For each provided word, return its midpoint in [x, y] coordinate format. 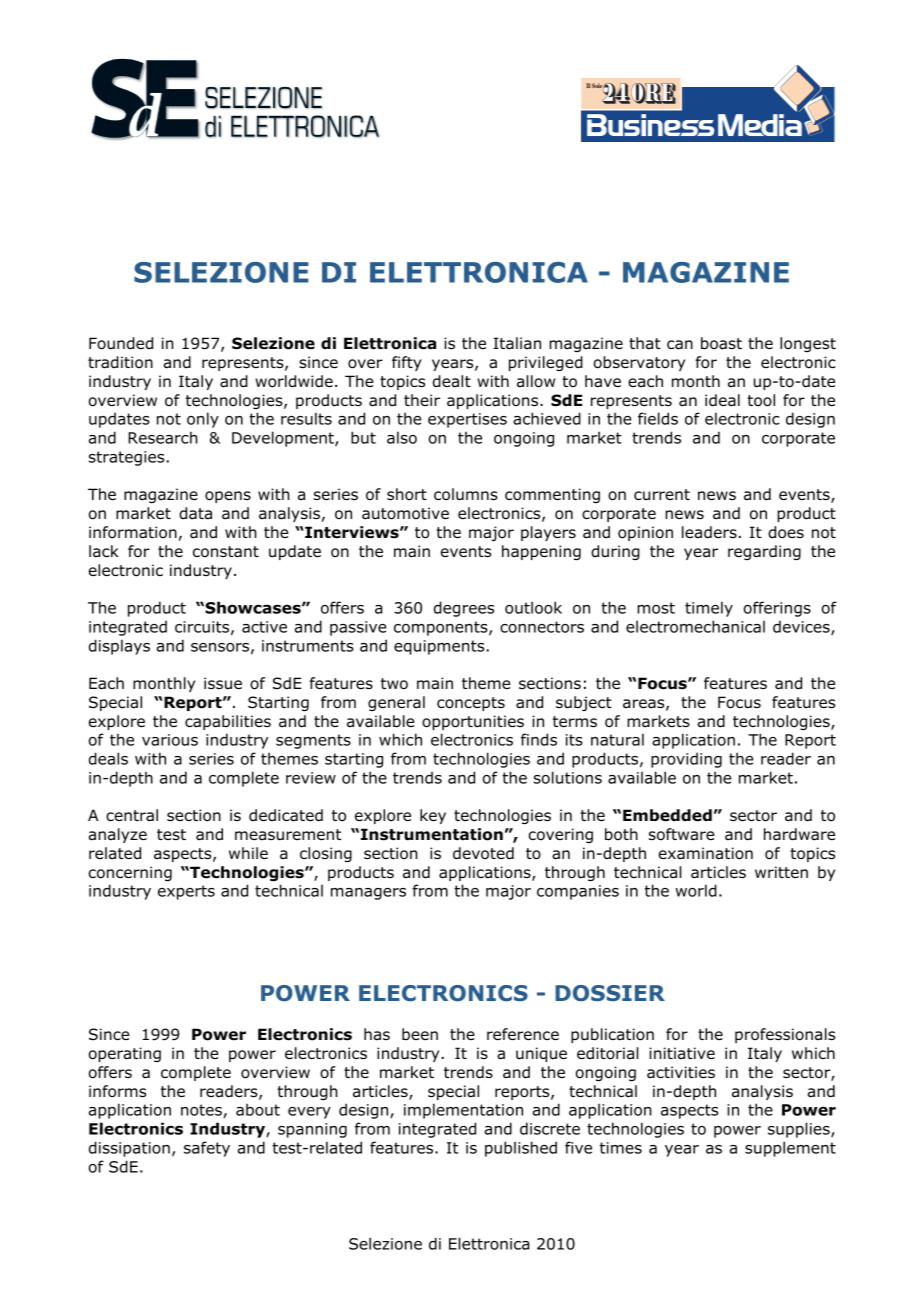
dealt [452, 381]
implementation [463, 1111]
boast [721, 343]
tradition [120, 362]
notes [201, 1110]
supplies [800, 1130]
